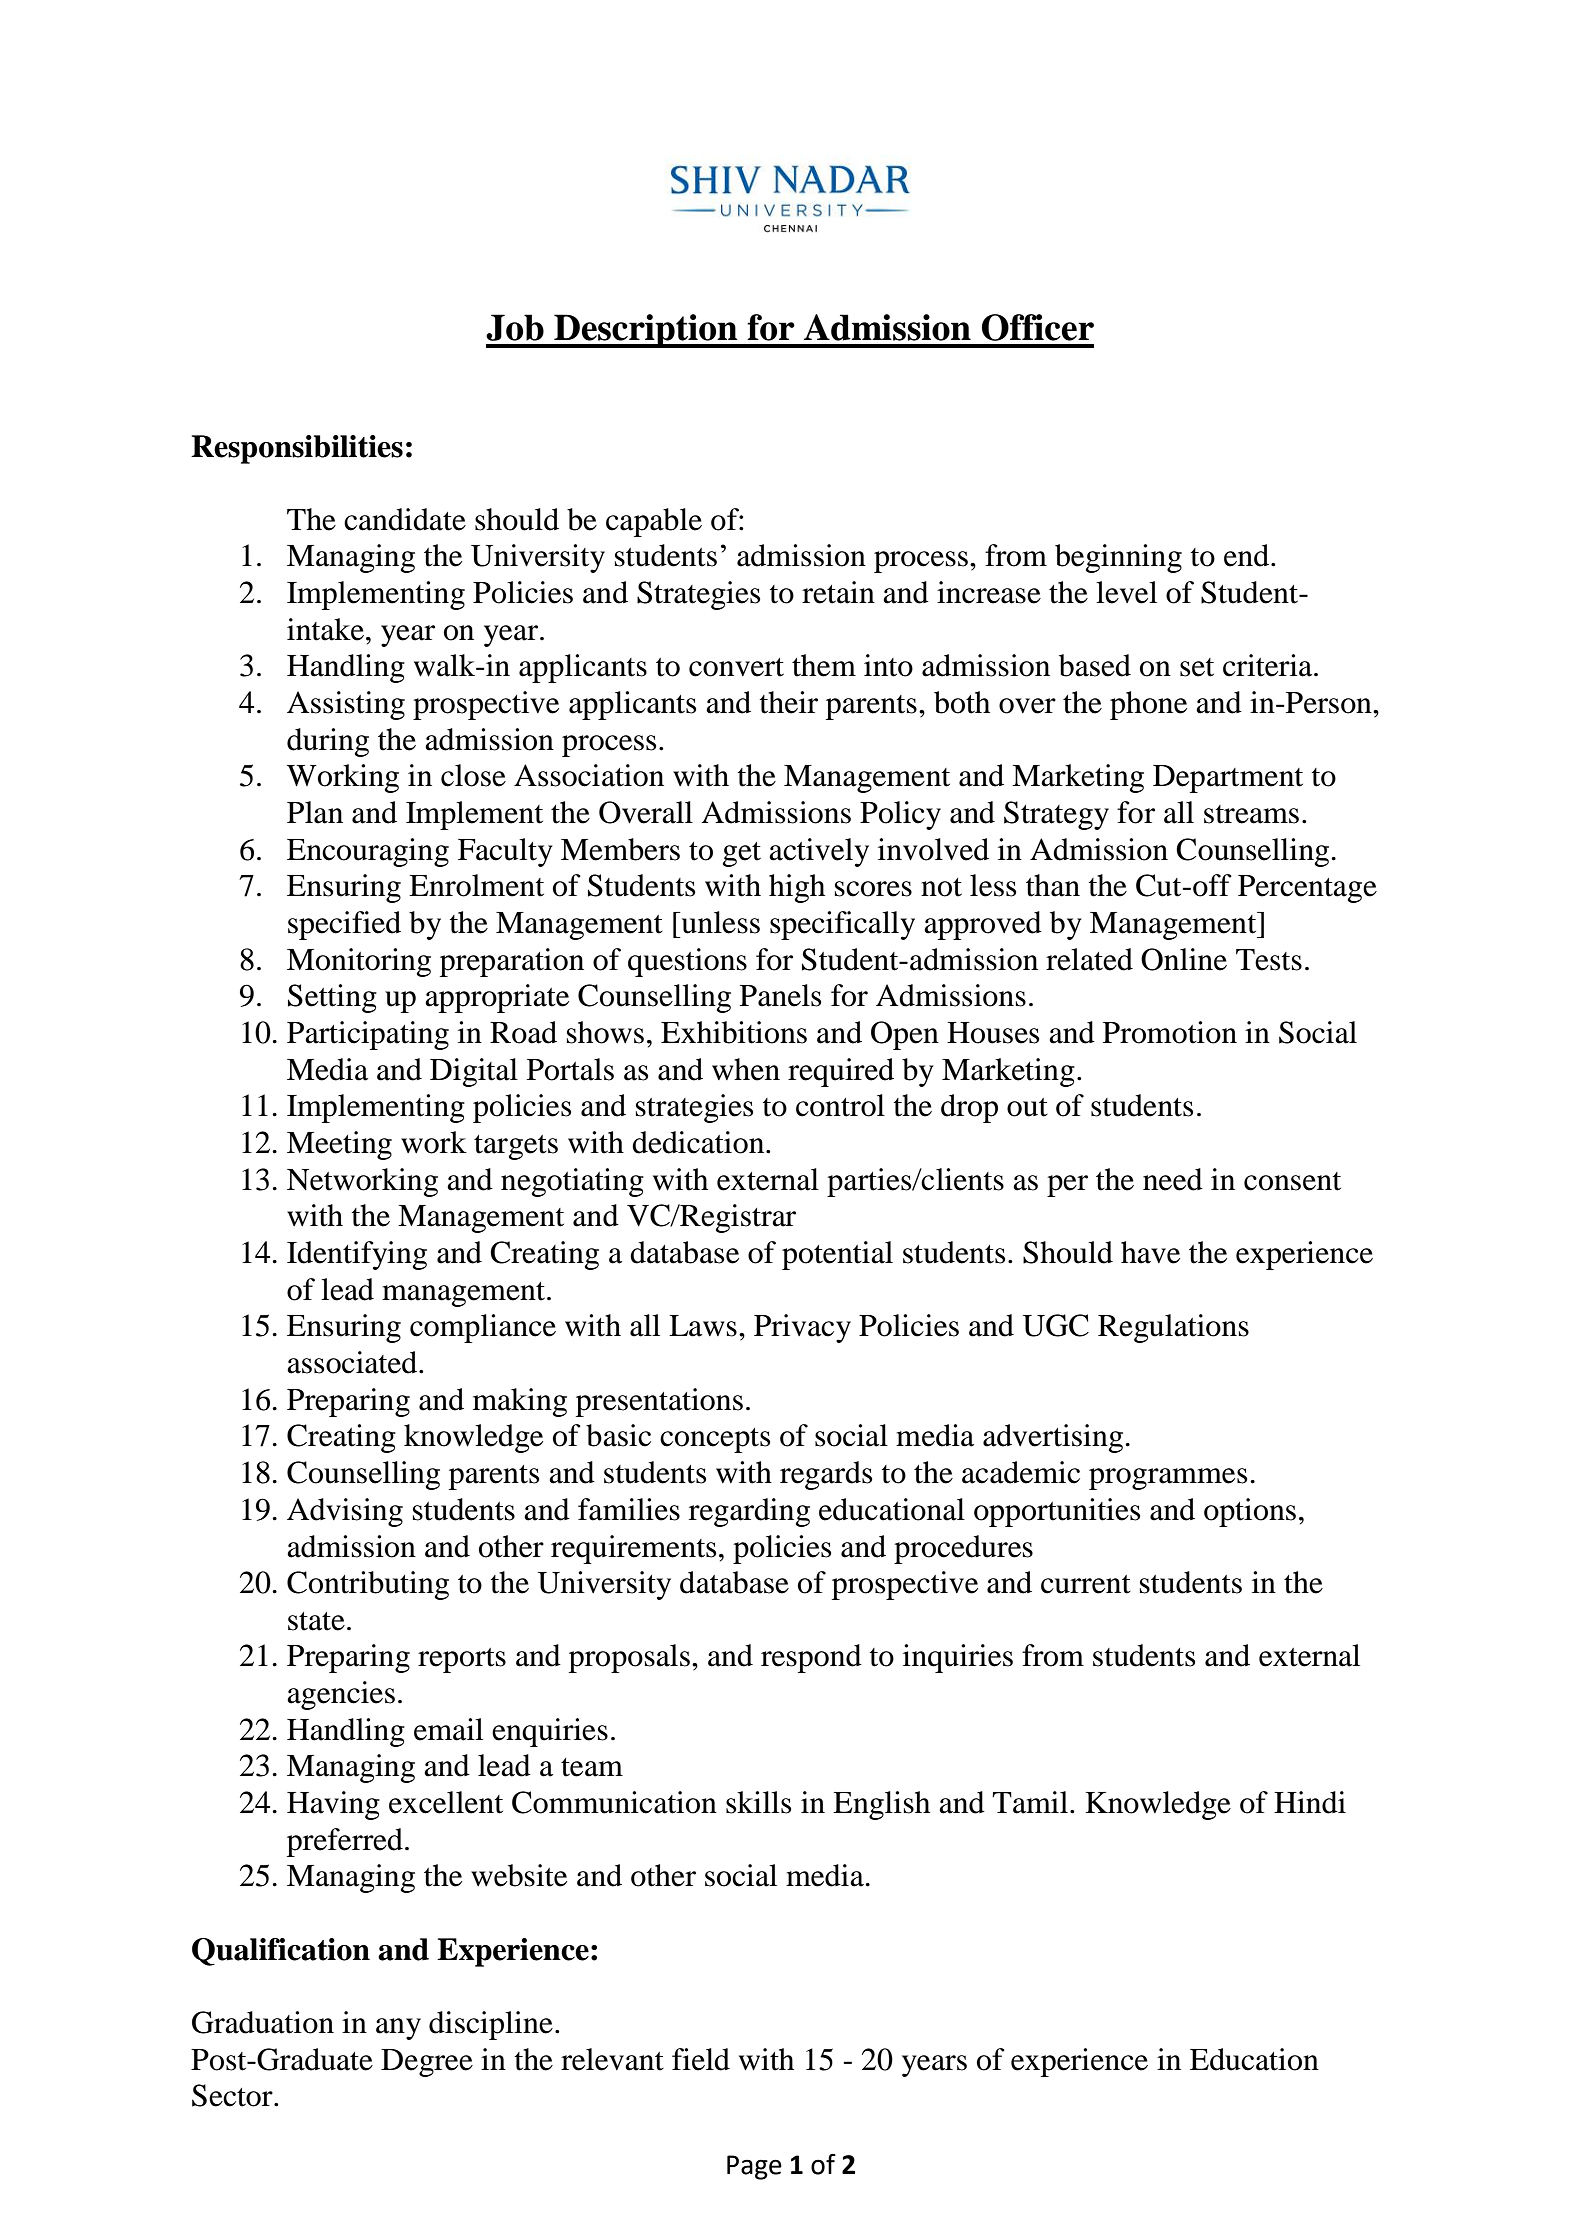  I want to click on Officer, so click(1038, 327).
